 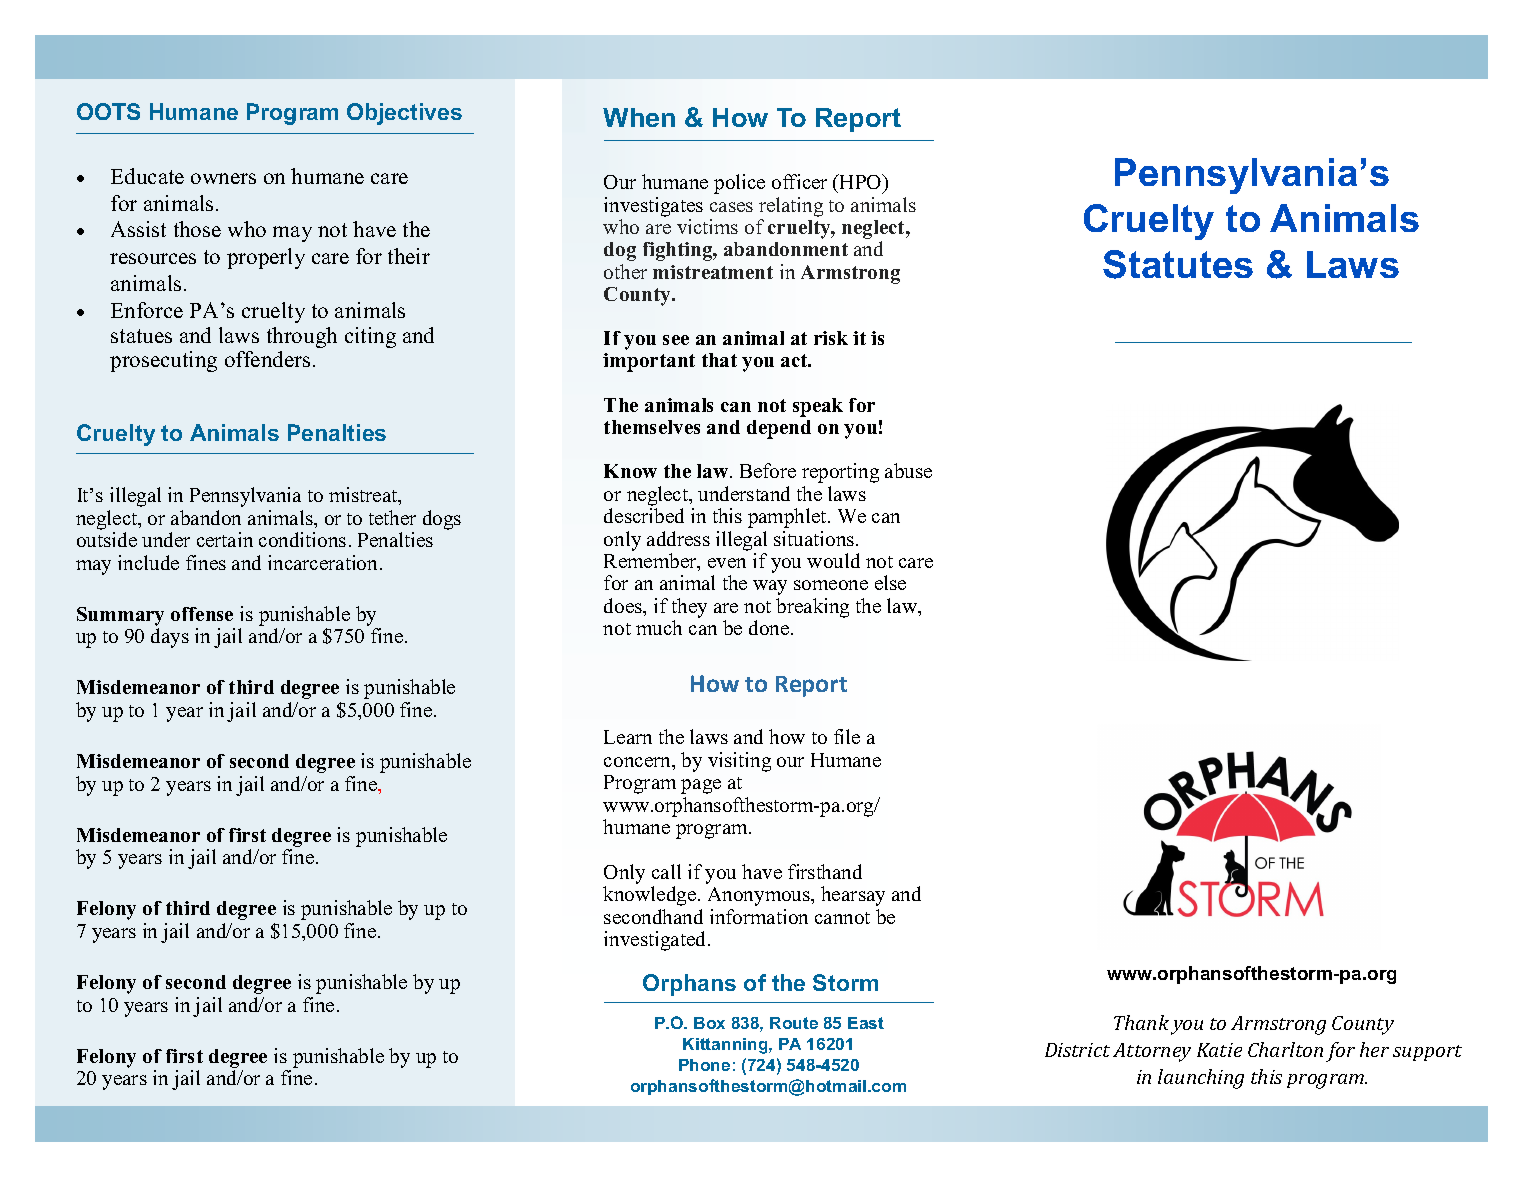 What do you see at coordinates (739, 762) in the document?
I see `visiting` at bounding box center [739, 762].
